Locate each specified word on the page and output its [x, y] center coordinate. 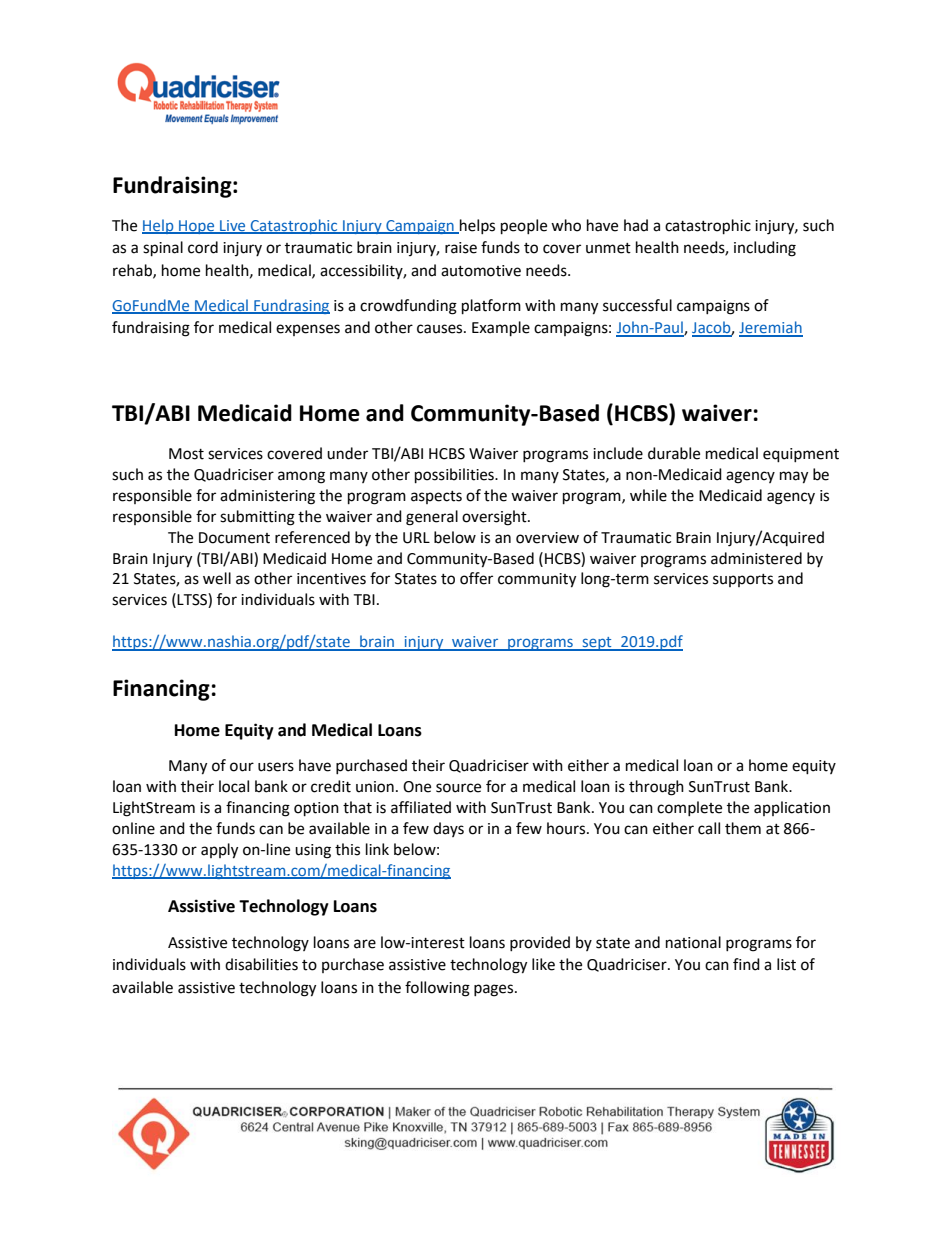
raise [461, 248]
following [437, 989]
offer [476, 578]
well [217, 578]
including [765, 249]
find [746, 964]
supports [743, 580]
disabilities [261, 964]
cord [203, 247]
